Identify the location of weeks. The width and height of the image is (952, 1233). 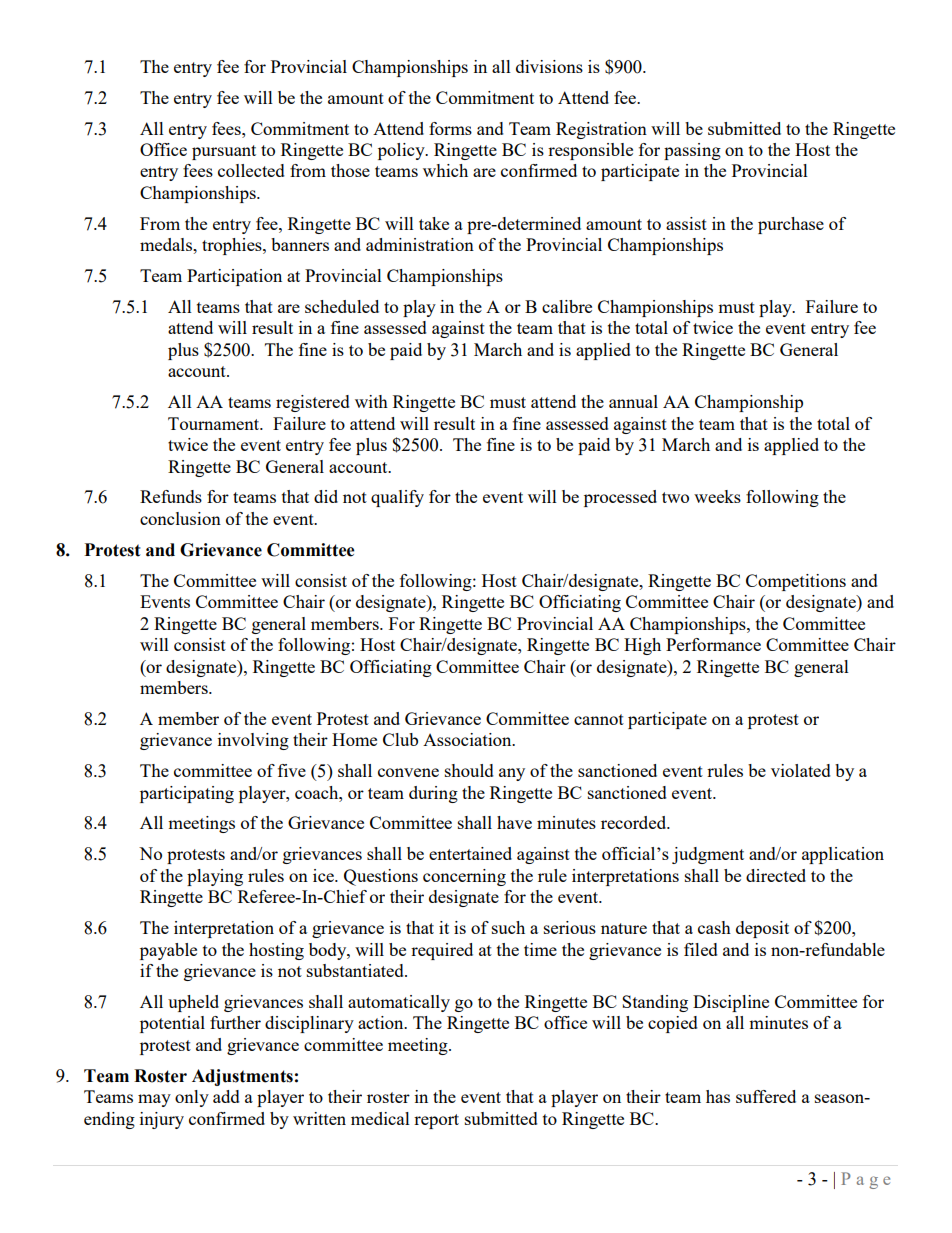
(717, 496).
